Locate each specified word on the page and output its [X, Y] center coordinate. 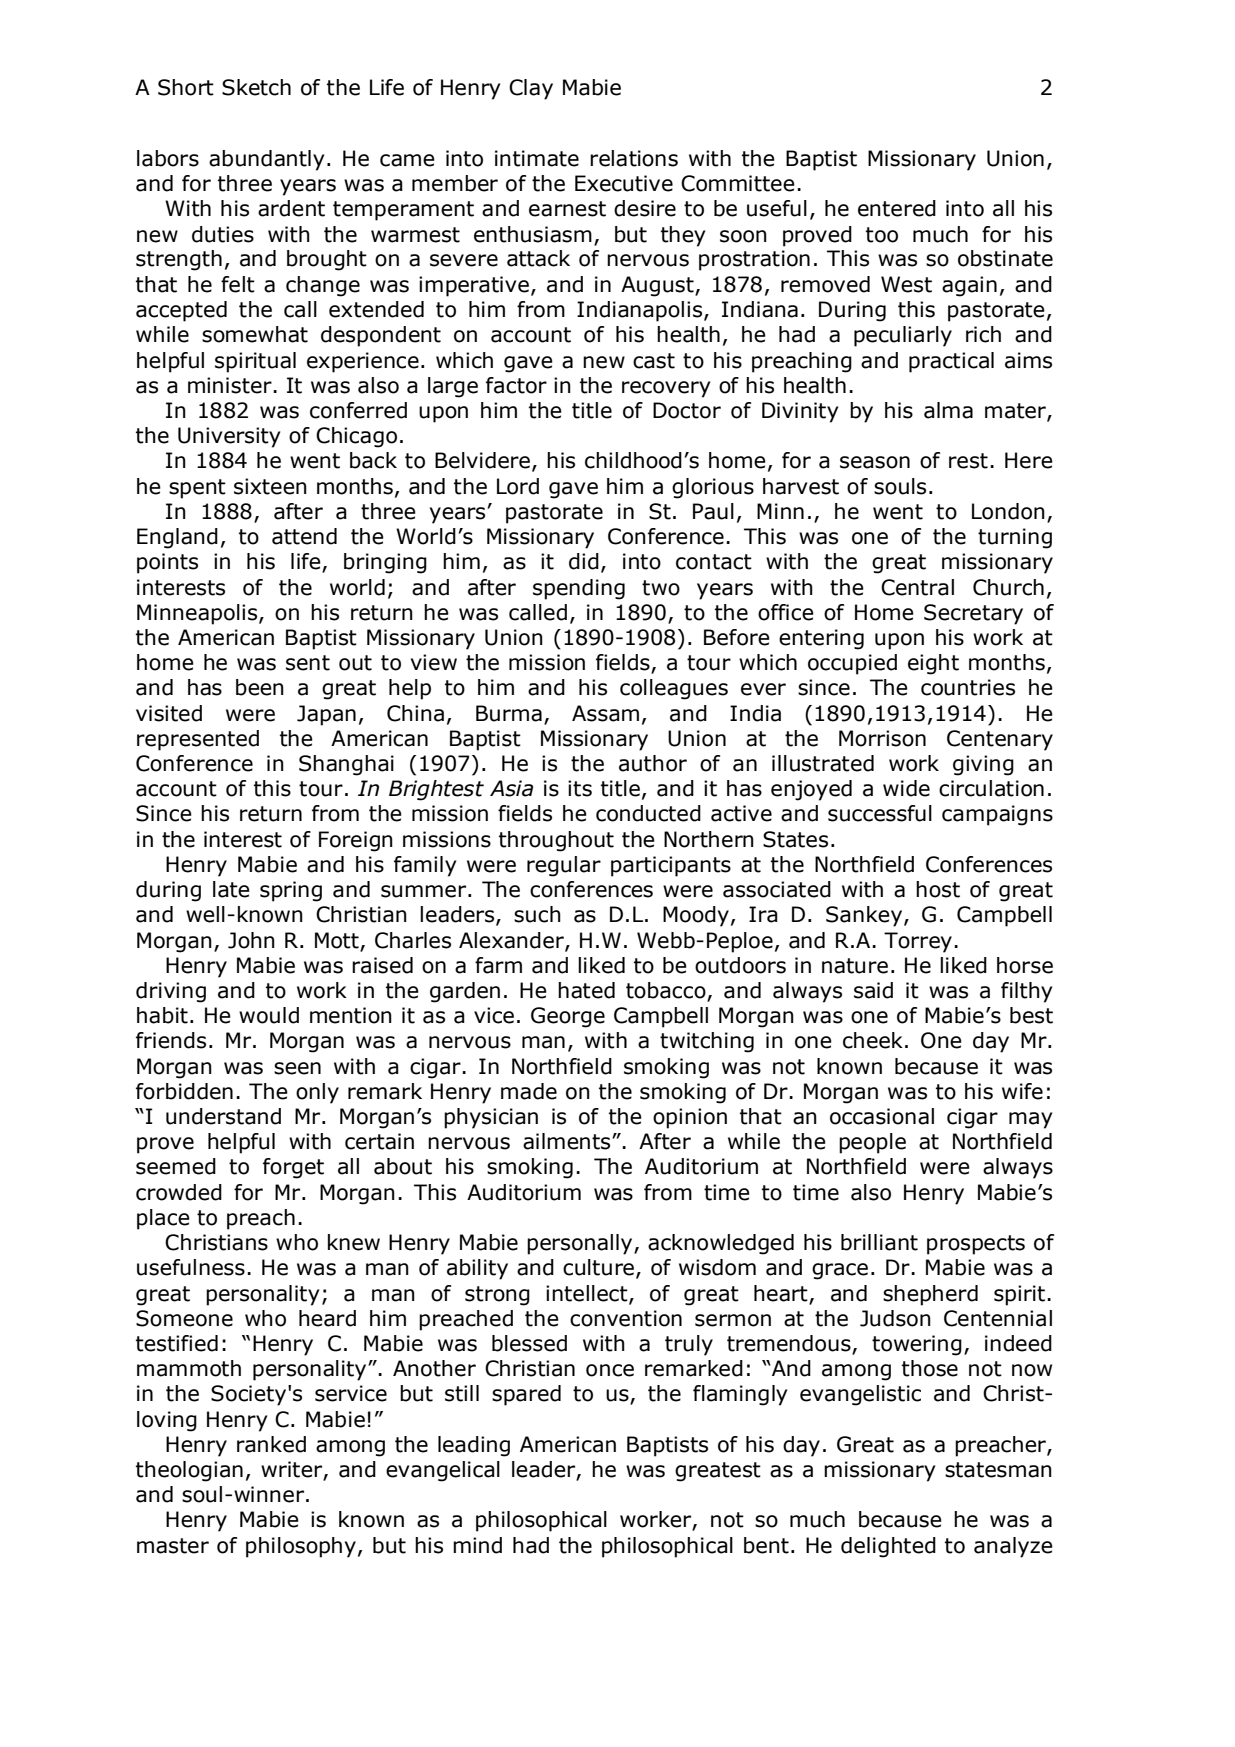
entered [897, 208]
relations [634, 158]
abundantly [266, 160]
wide [906, 788]
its [580, 788]
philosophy [301, 1547]
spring [291, 891]
